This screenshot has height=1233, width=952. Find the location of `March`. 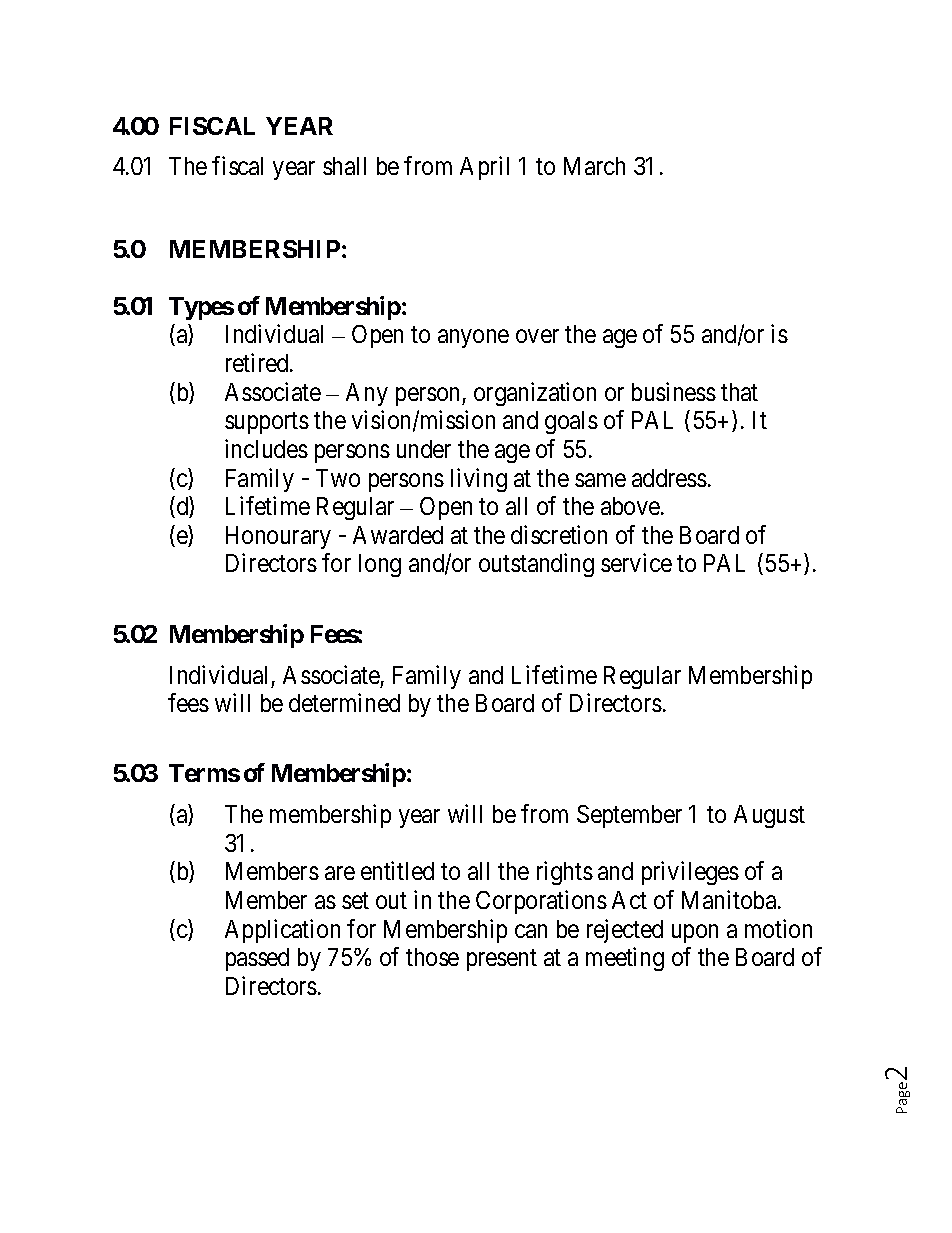

March is located at coordinates (594, 166).
